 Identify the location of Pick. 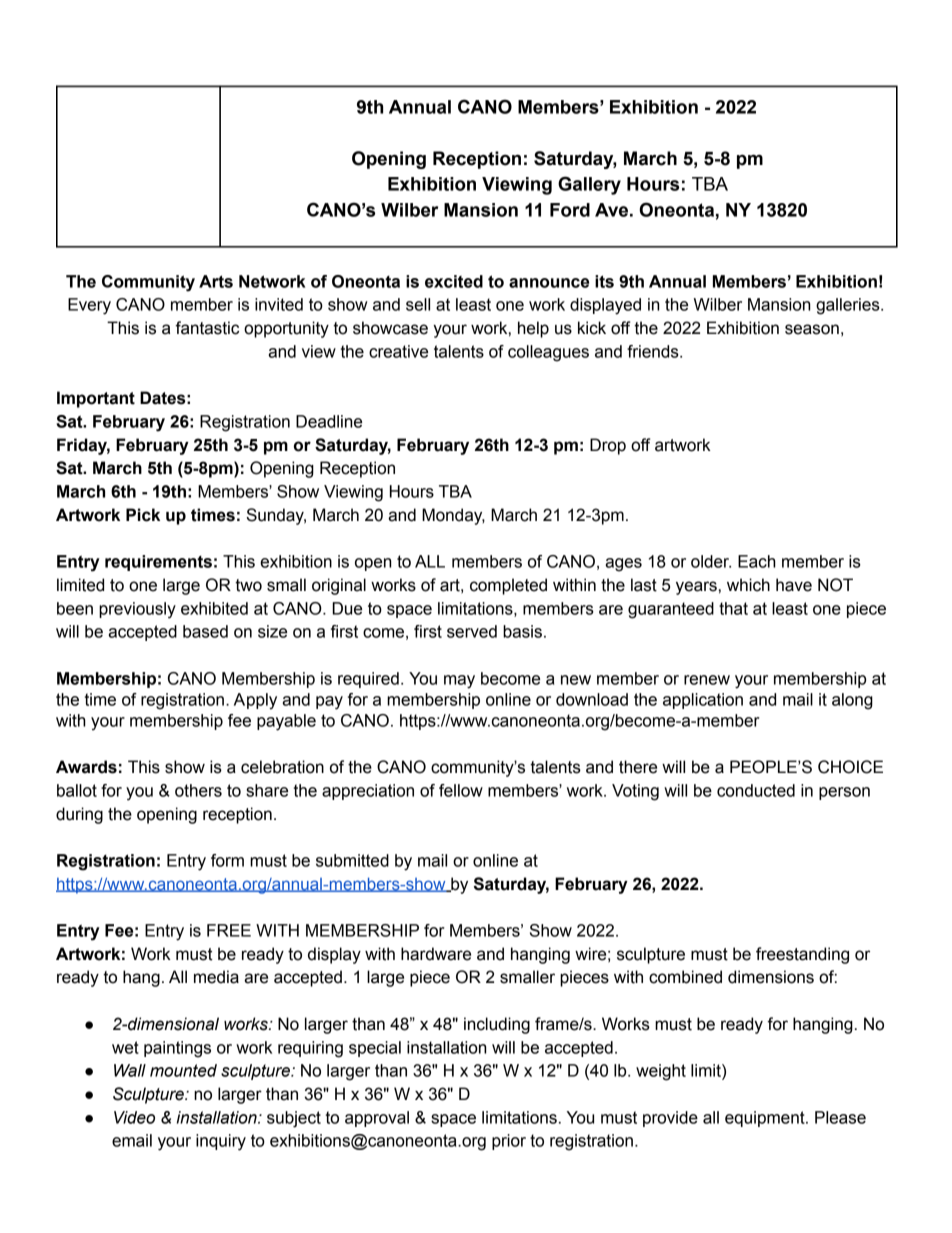
(143, 515).
